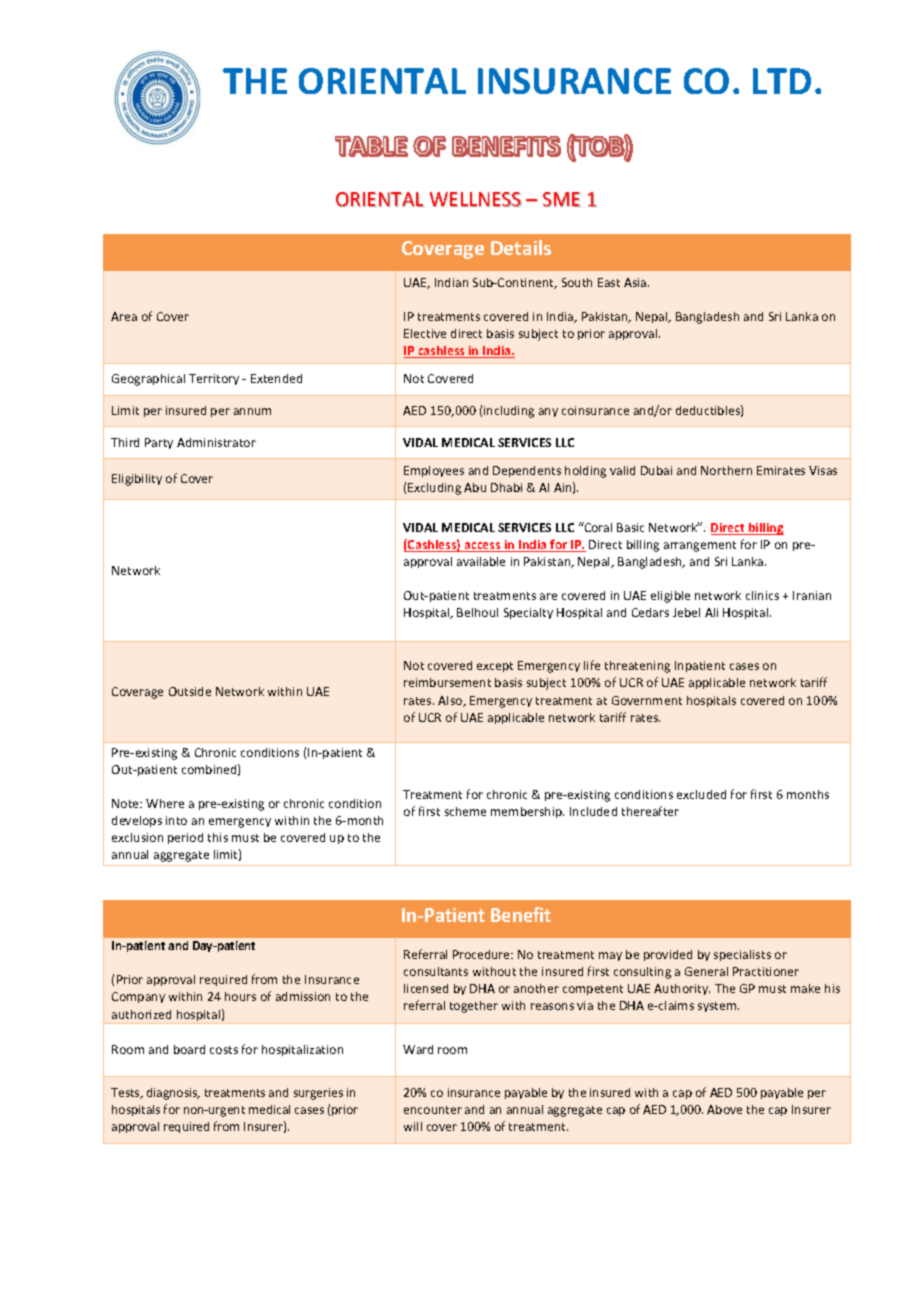 The height and width of the page is (1308, 924). What do you see at coordinates (173, 1094) in the page?
I see `diagnosis` at bounding box center [173, 1094].
